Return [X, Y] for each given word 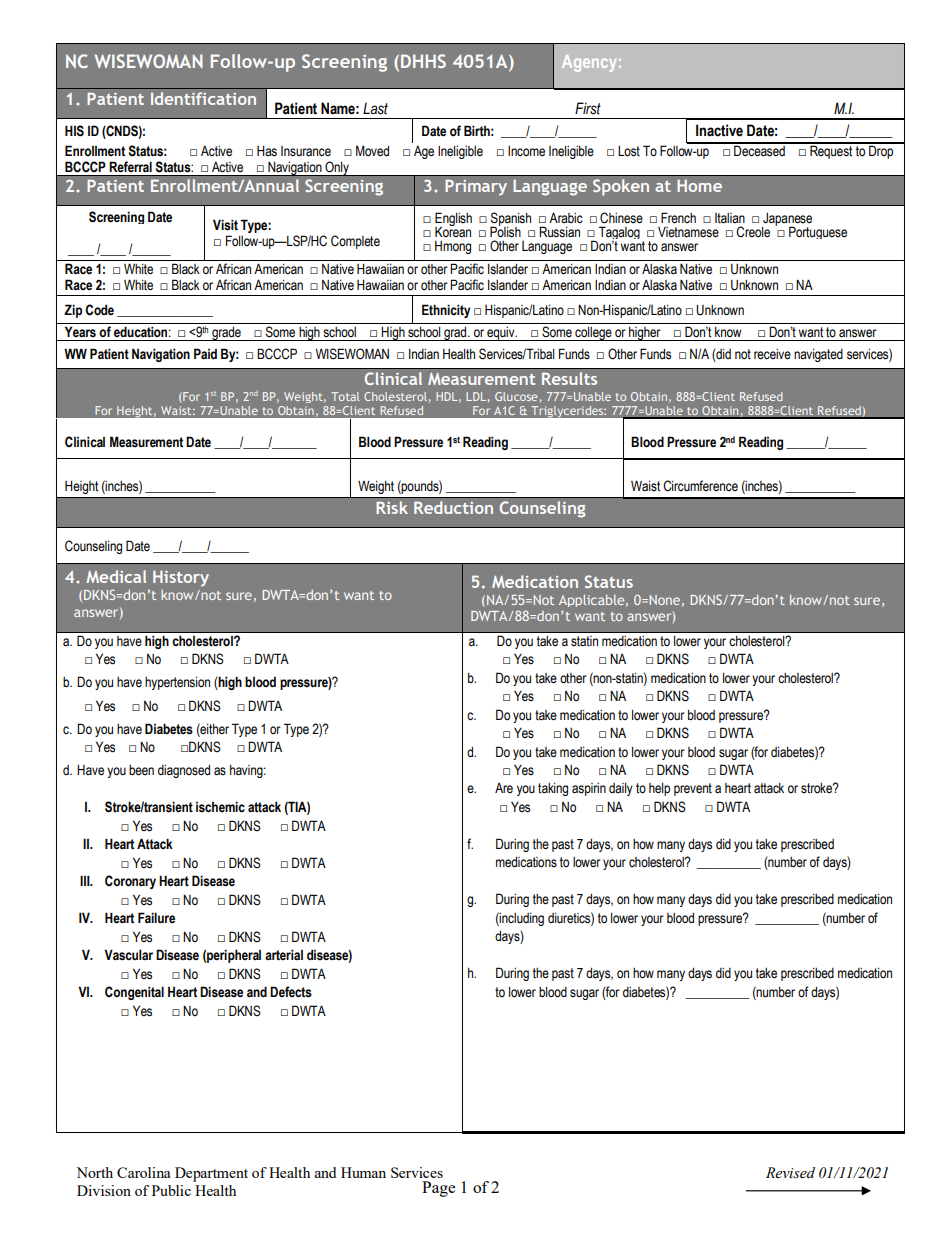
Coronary [130, 882]
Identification [203, 98]
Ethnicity [446, 311]
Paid [205, 353]
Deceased [759, 150]
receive [772, 354]
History [181, 578]
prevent [693, 789]
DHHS [423, 61]
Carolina [143, 1172]
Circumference [700, 486]
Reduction [453, 507]
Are [504, 788]
